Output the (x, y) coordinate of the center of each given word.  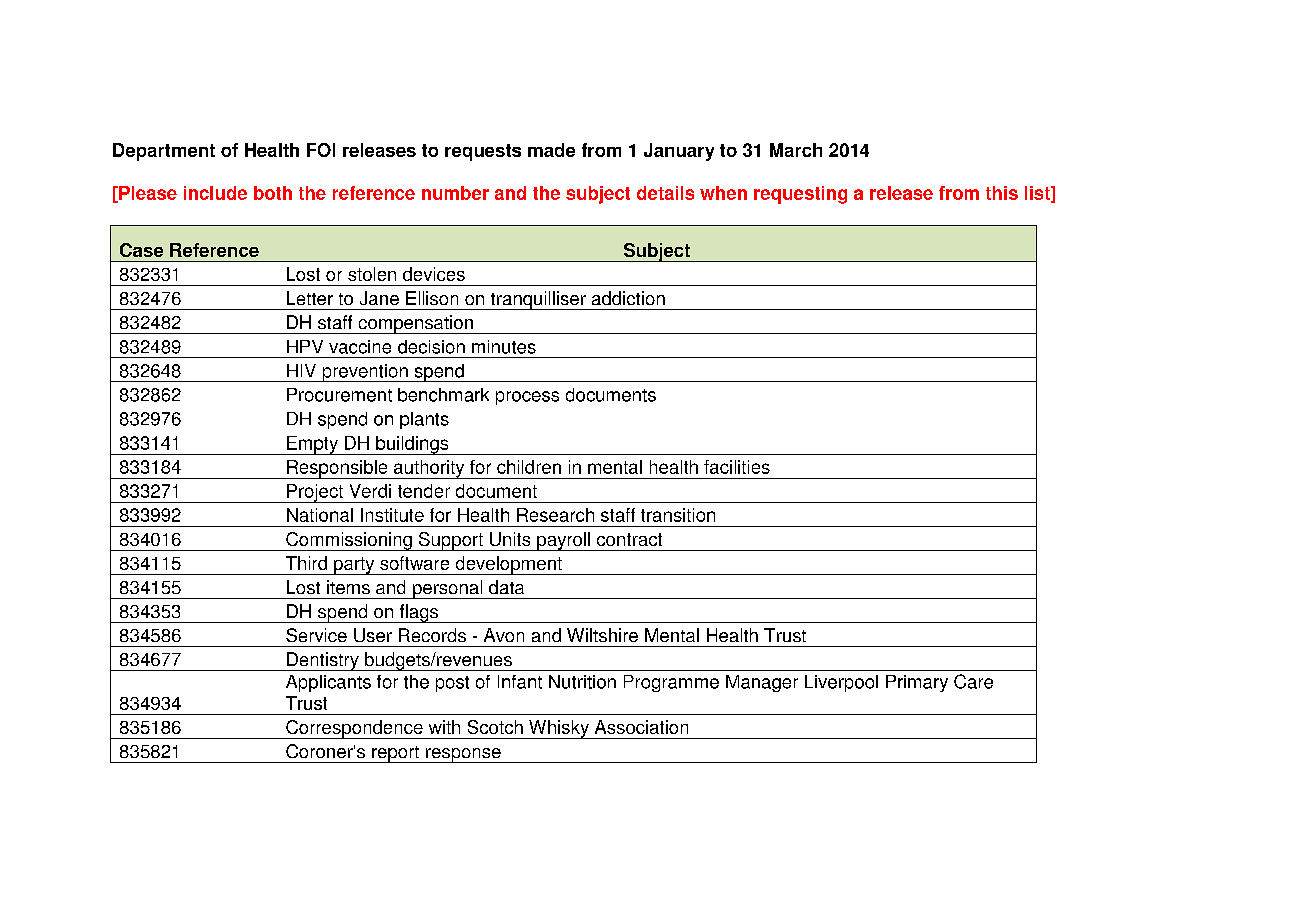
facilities (737, 467)
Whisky (559, 729)
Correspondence (354, 729)
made (551, 150)
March (796, 150)
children (529, 467)
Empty (312, 445)
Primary (917, 683)
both (273, 193)
